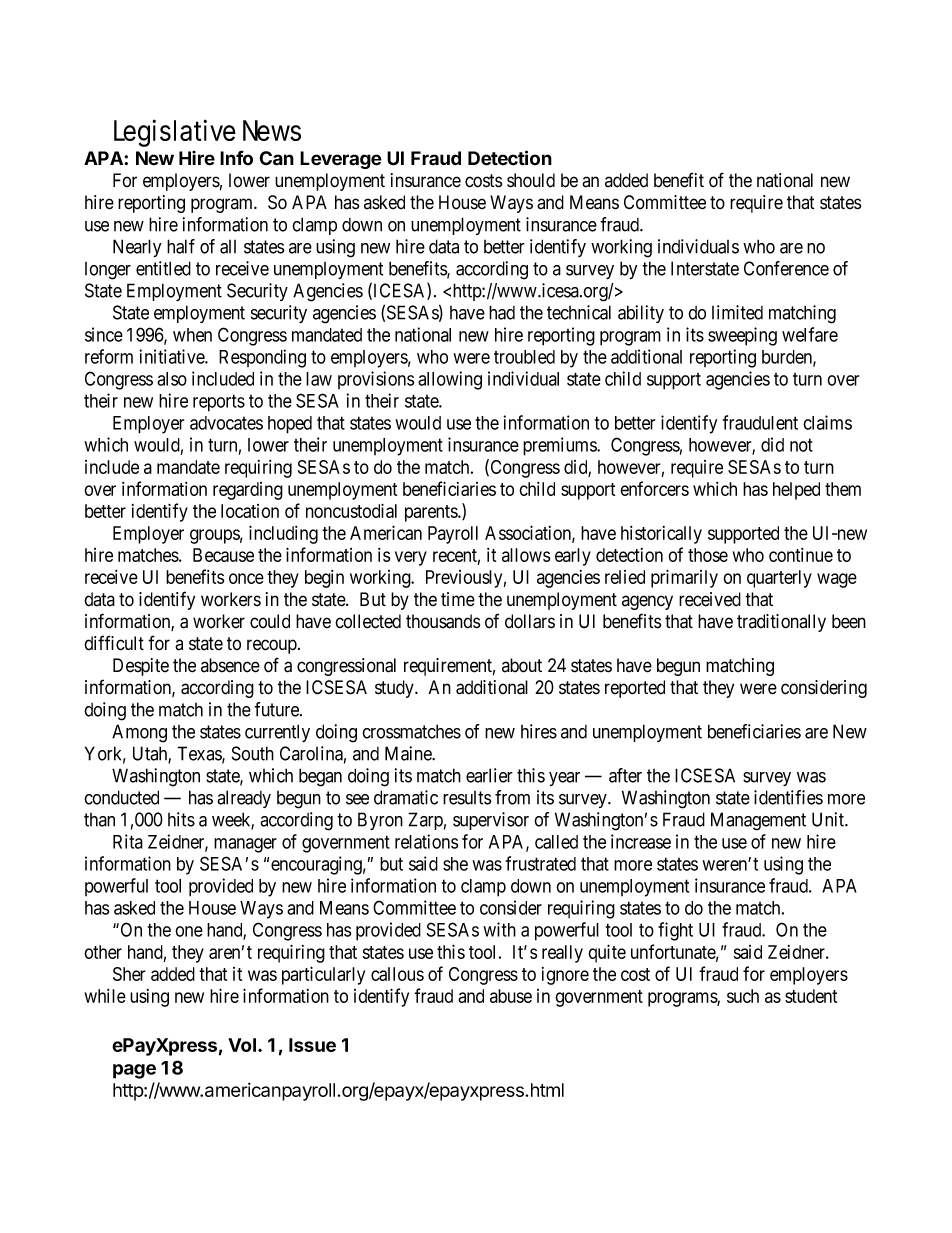  I want to click on identifies, so click(788, 797).
